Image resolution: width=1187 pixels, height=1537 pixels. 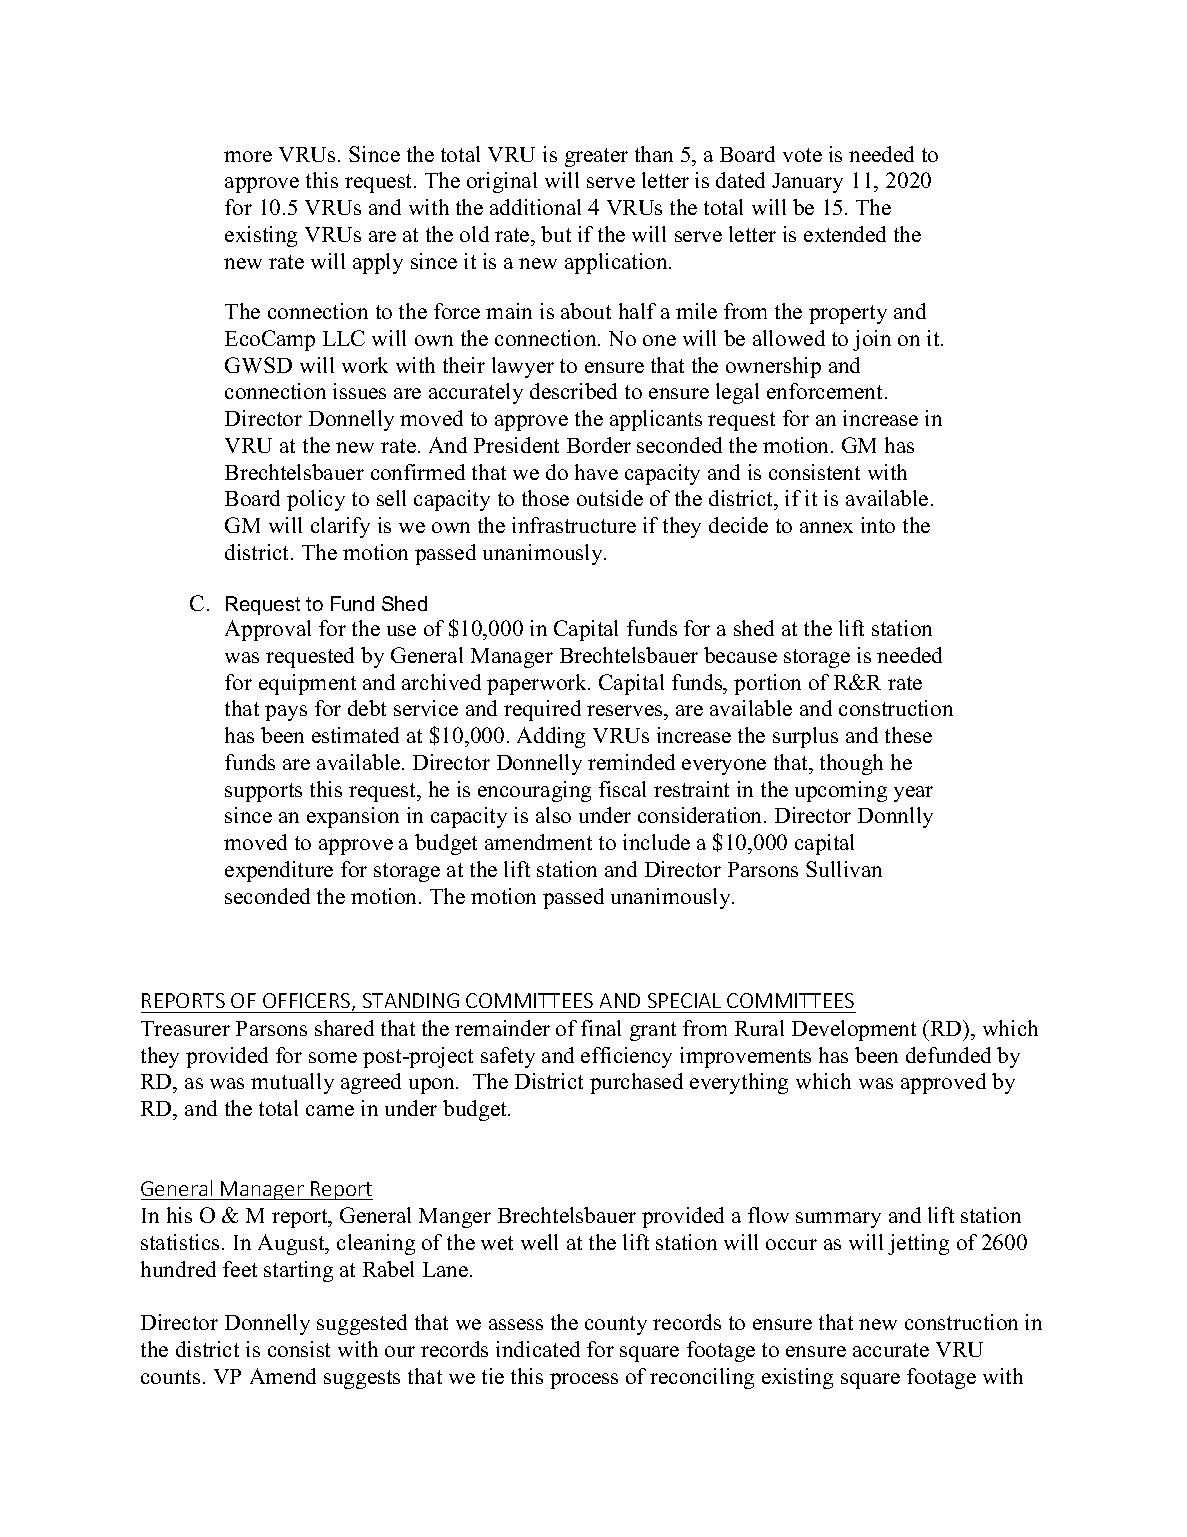 What do you see at coordinates (240, 1269) in the image?
I see `feet` at bounding box center [240, 1269].
